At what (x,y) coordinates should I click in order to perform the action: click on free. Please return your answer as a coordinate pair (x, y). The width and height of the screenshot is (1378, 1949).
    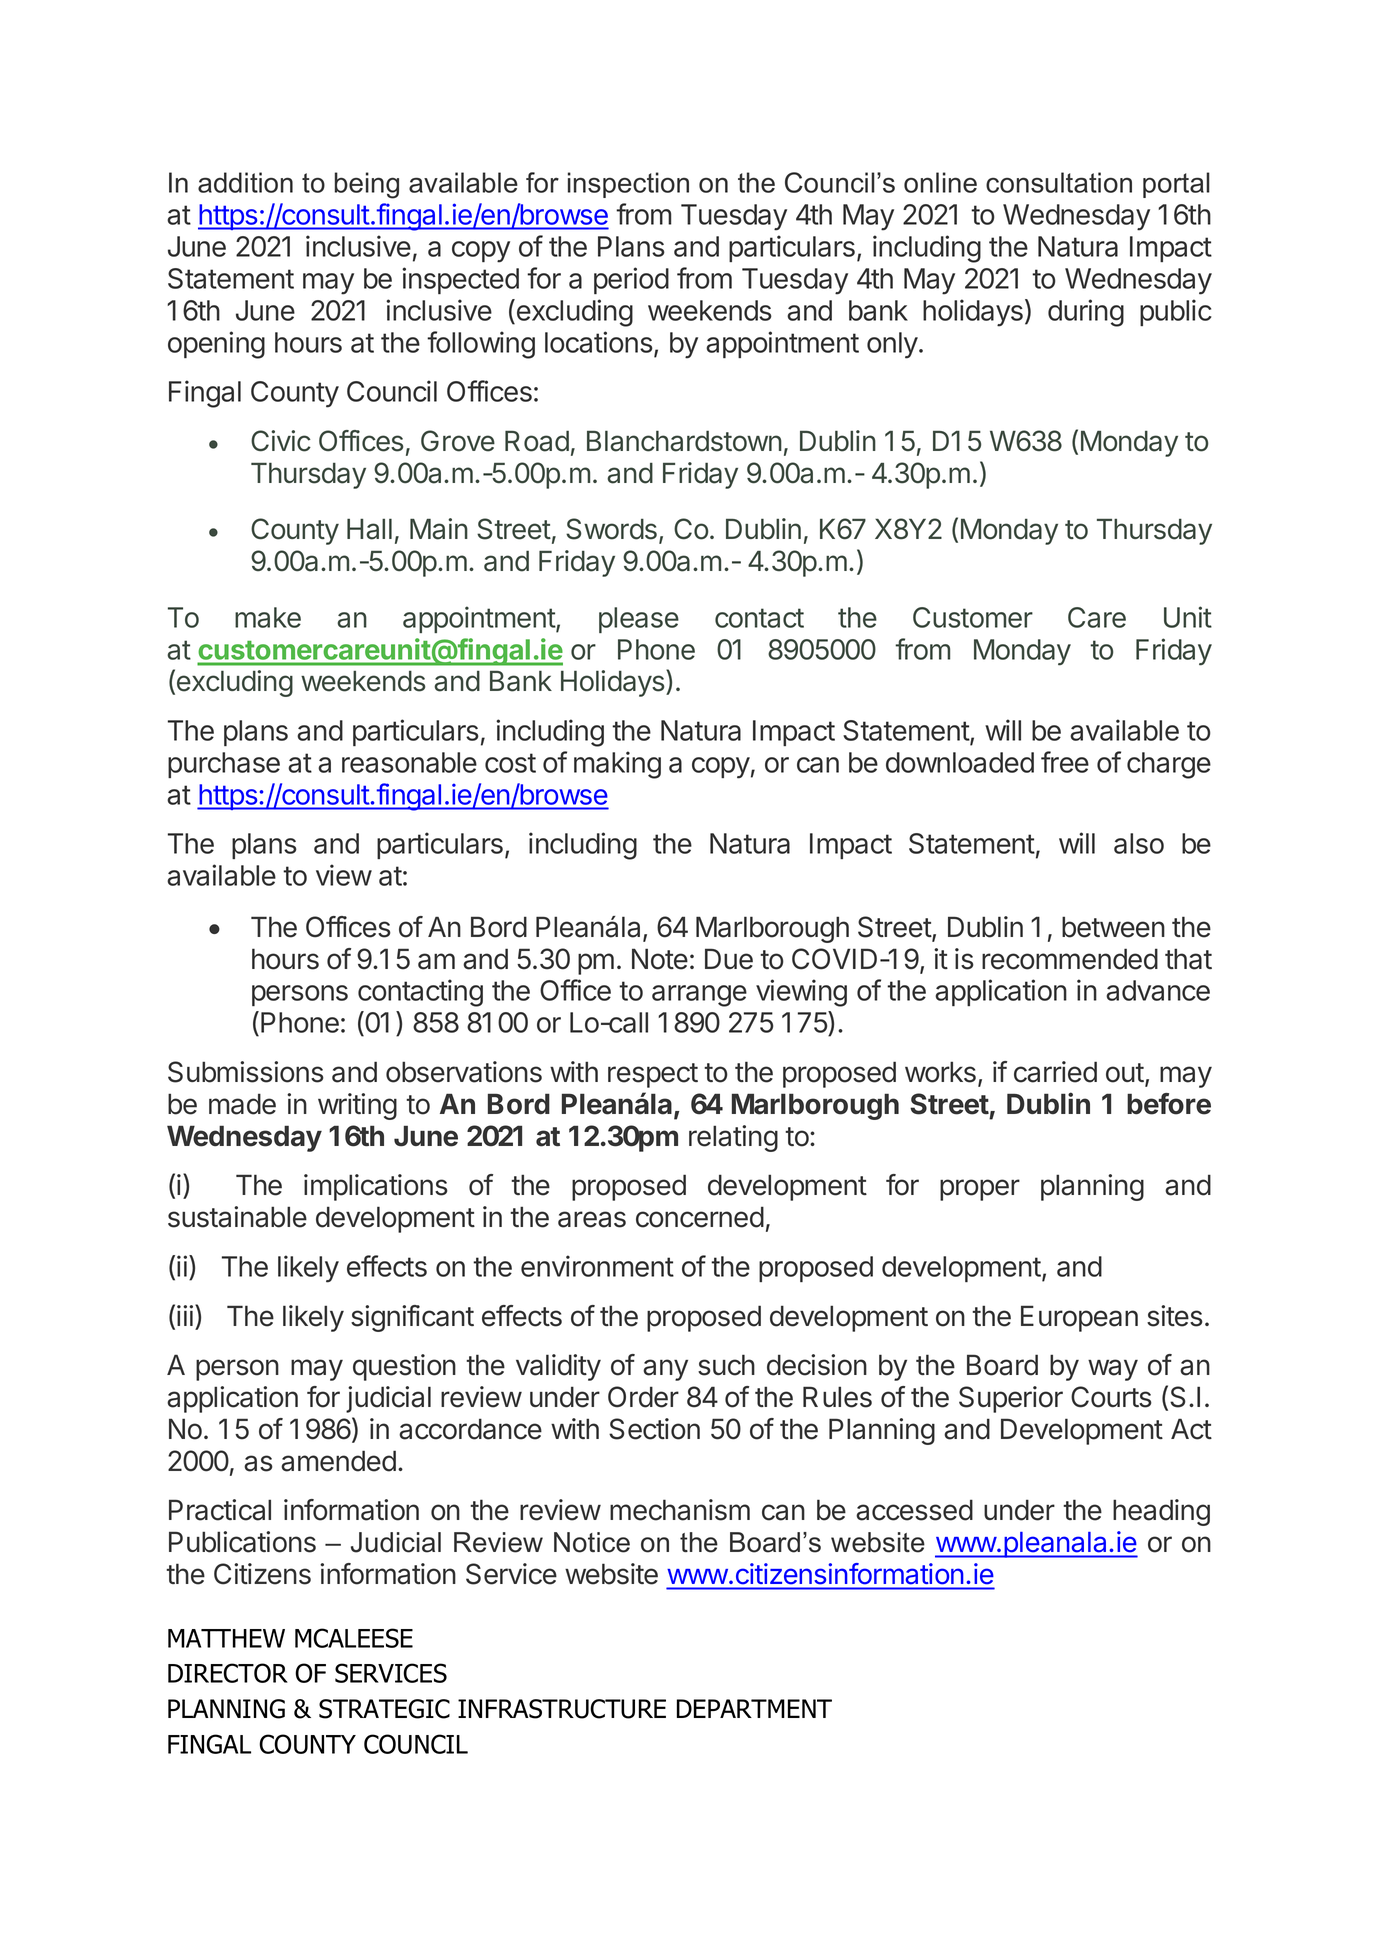
    Looking at the image, I should click on (1065, 762).
